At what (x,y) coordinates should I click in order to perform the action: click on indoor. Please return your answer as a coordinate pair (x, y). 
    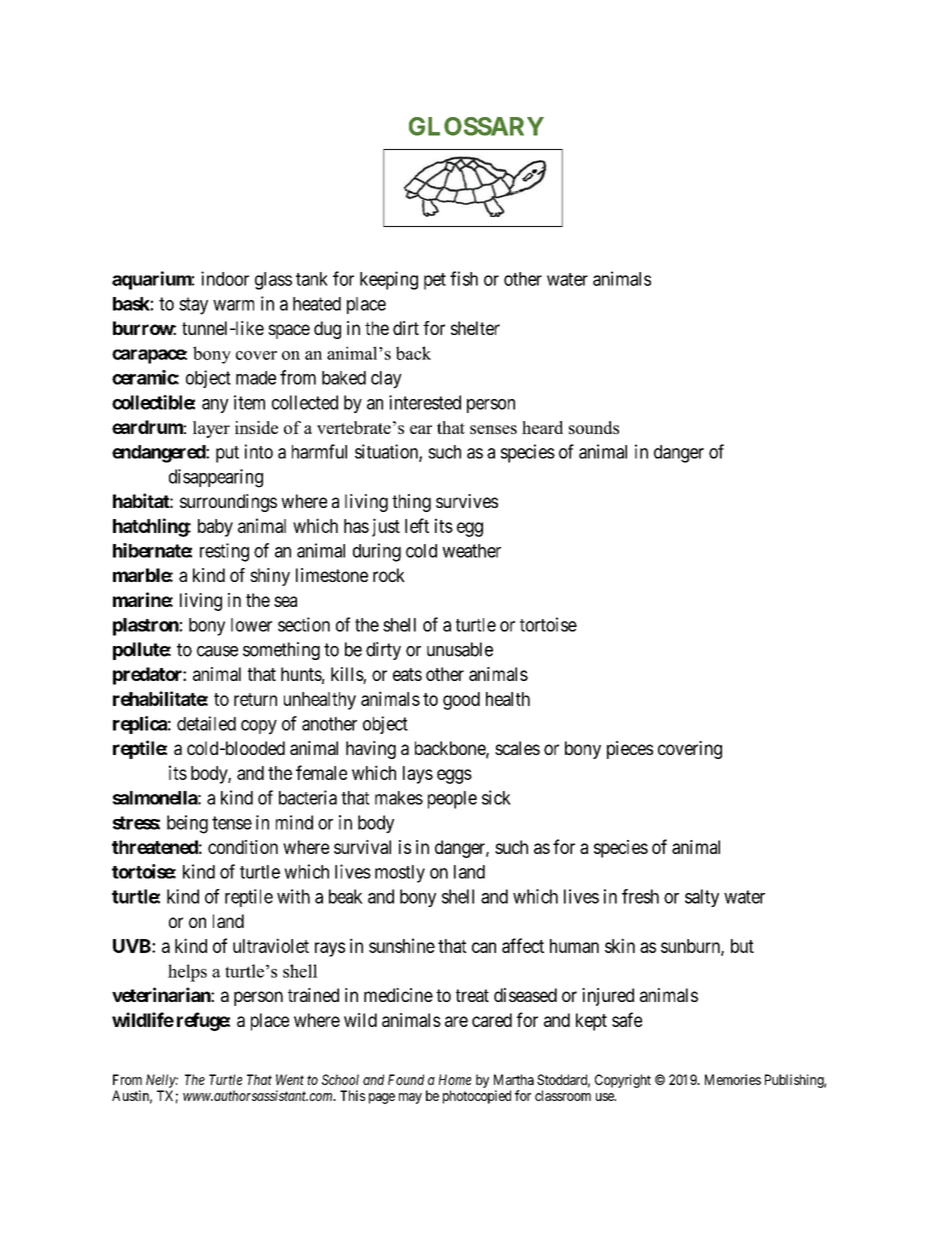
    Looking at the image, I should click on (225, 278).
